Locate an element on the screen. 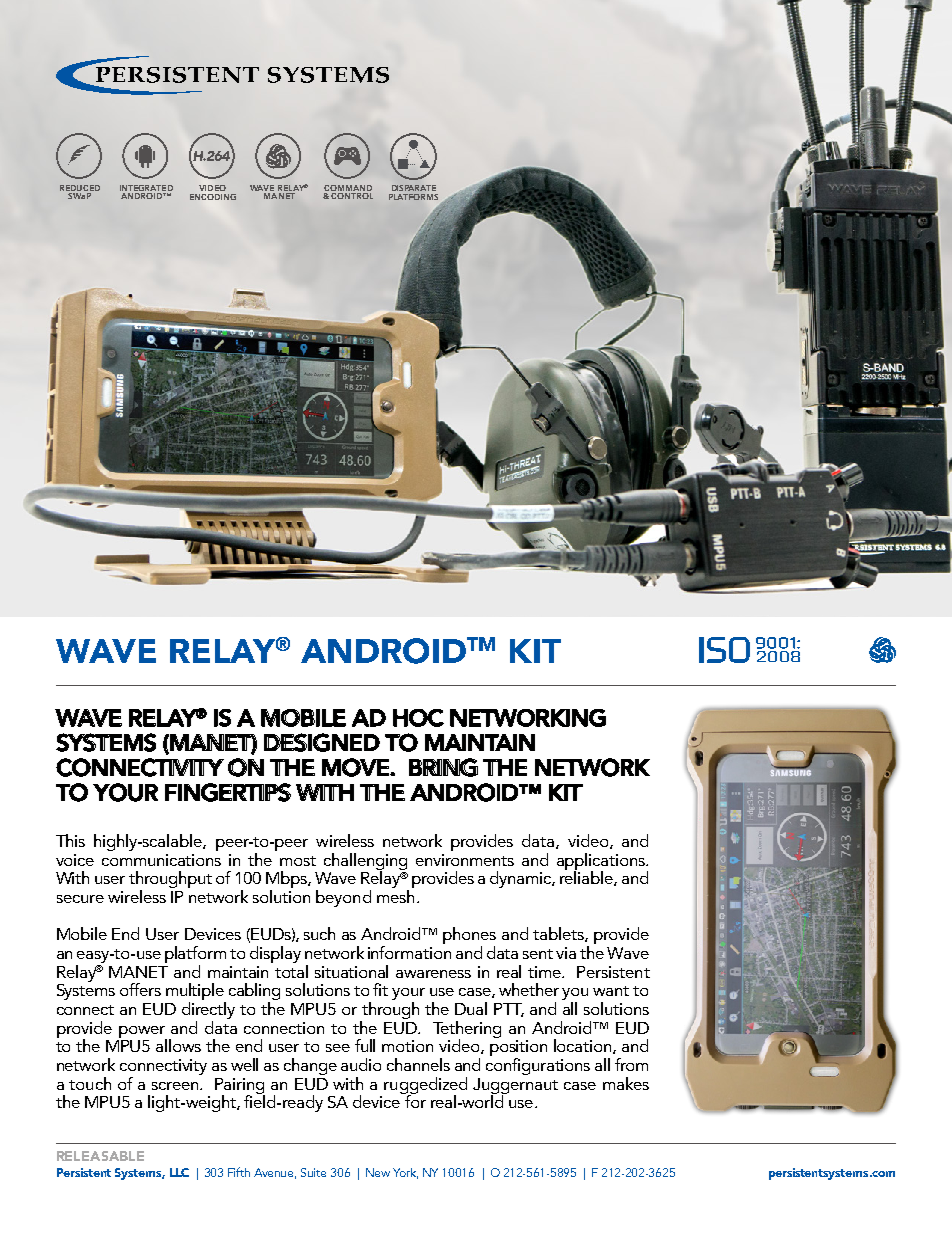 The image size is (952, 1233). Juggernaut is located at coordinates (515, 1087).
